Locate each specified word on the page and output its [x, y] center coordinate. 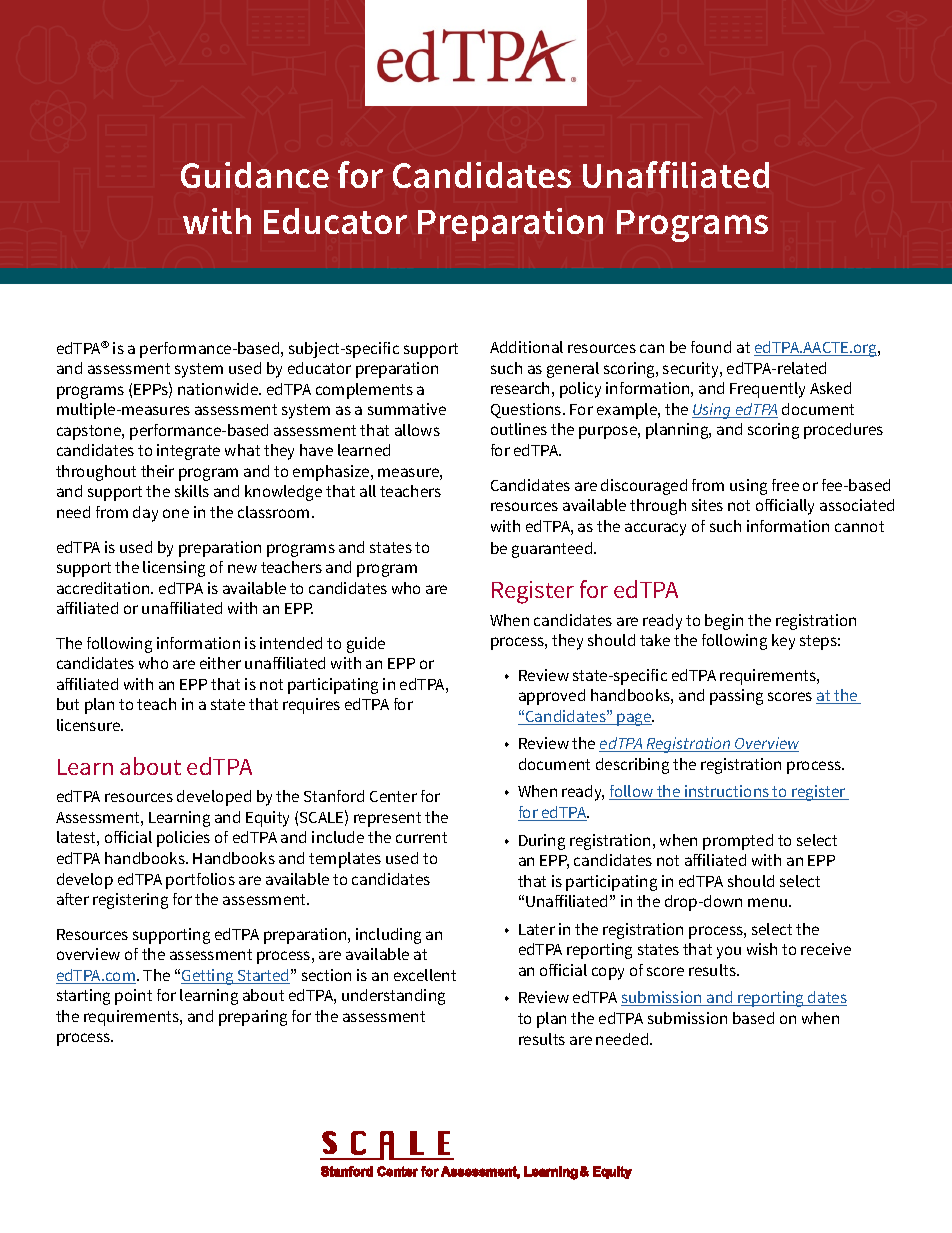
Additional [526, 347]
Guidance [255, 175]
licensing [174, 569]
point [133, 997]
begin [724, 622]
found [711, 347]
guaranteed [553, 550]
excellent [425, 975]
